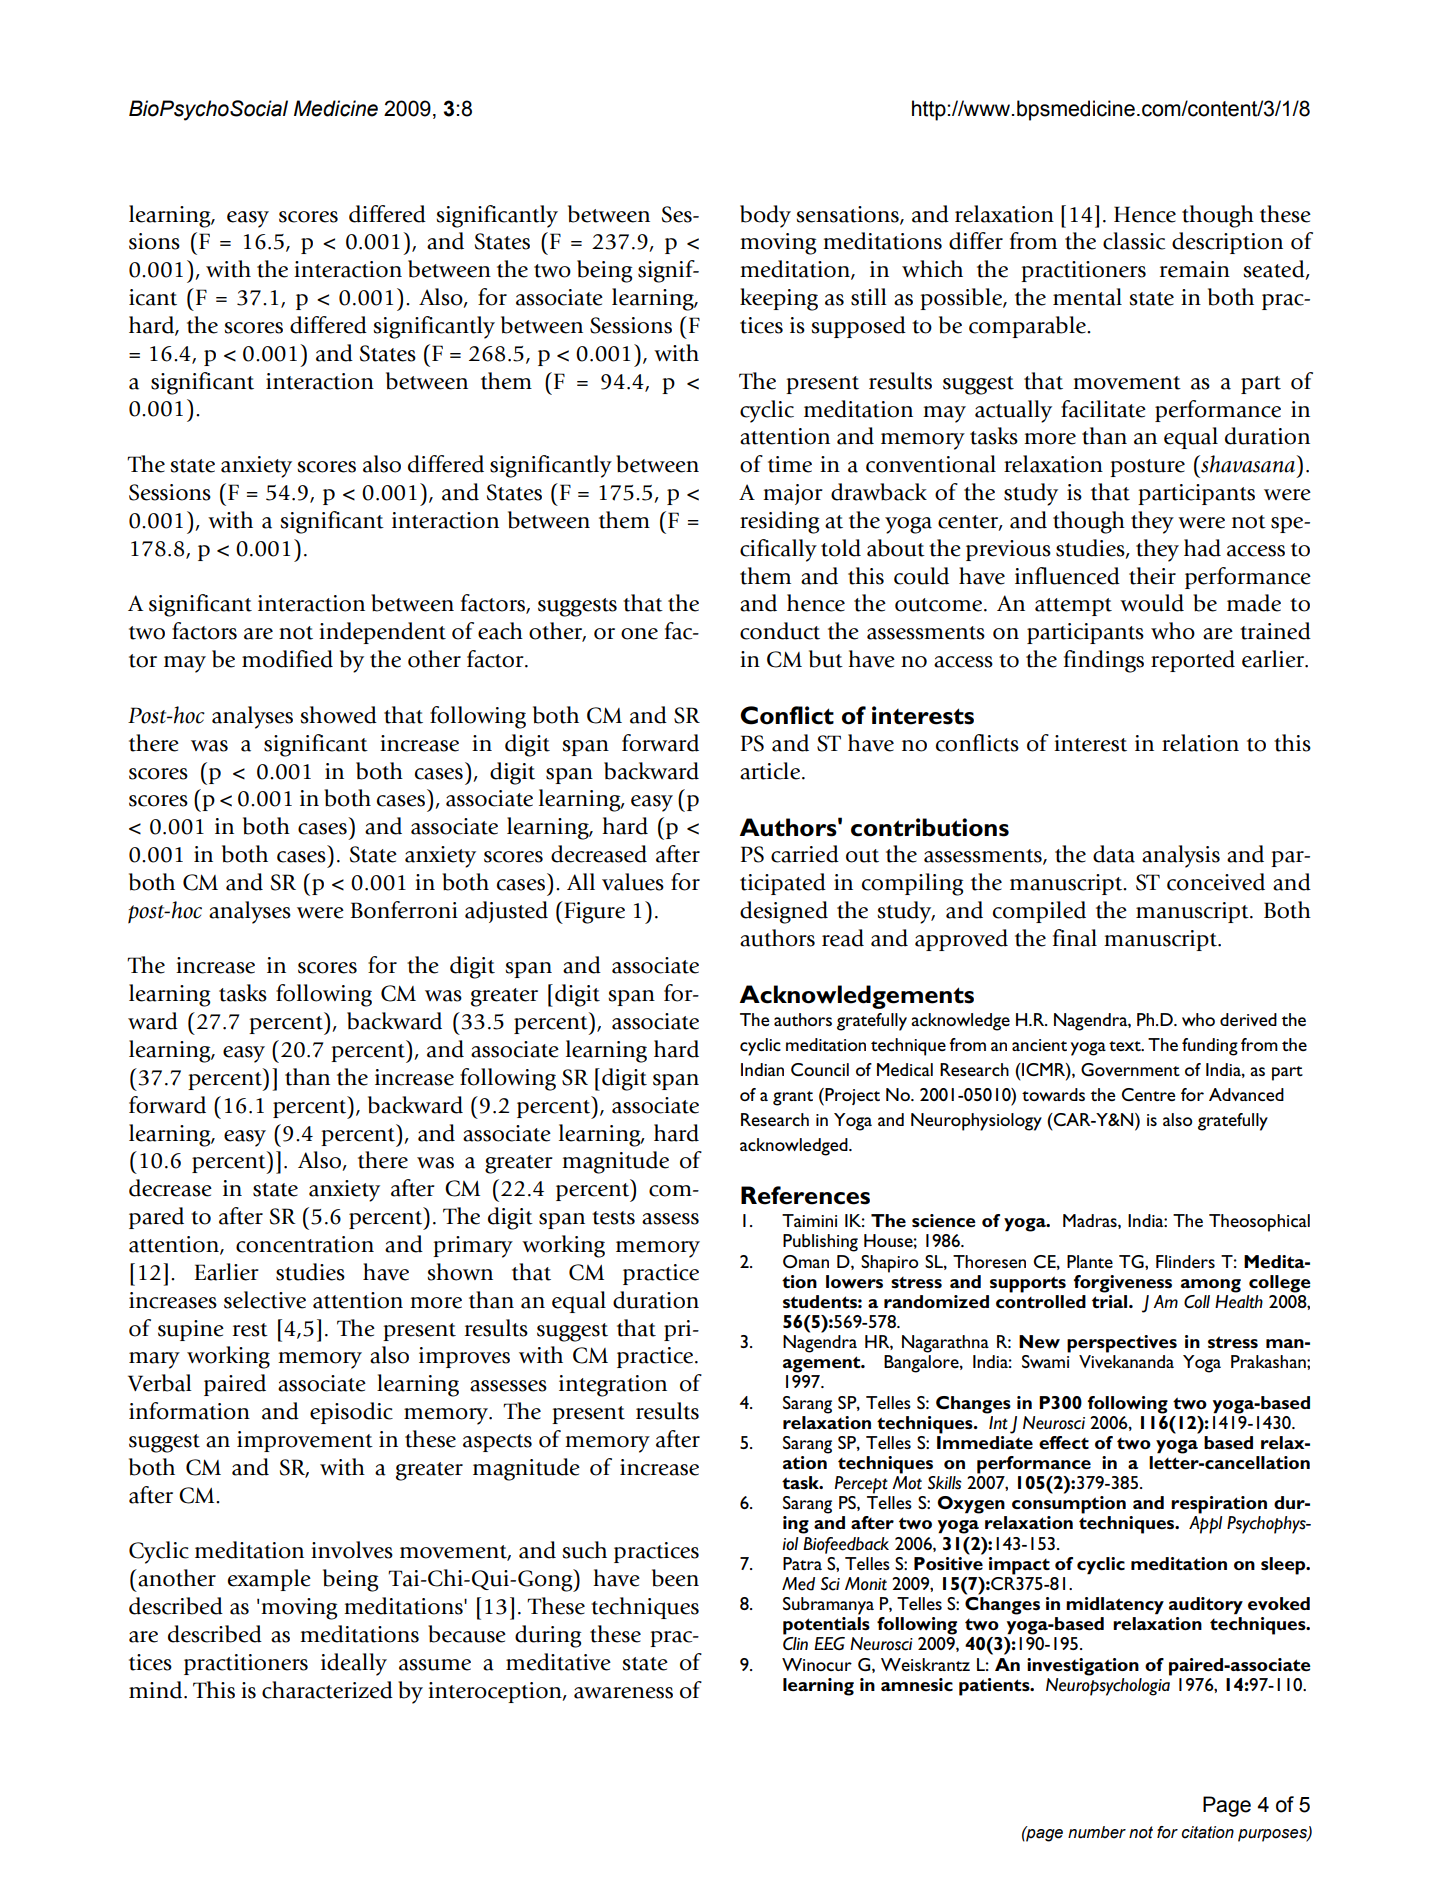  What do you see at coordinates (327, 1690) in the screenshot?
I see `characterized` at bounding box center [327, 1690].
